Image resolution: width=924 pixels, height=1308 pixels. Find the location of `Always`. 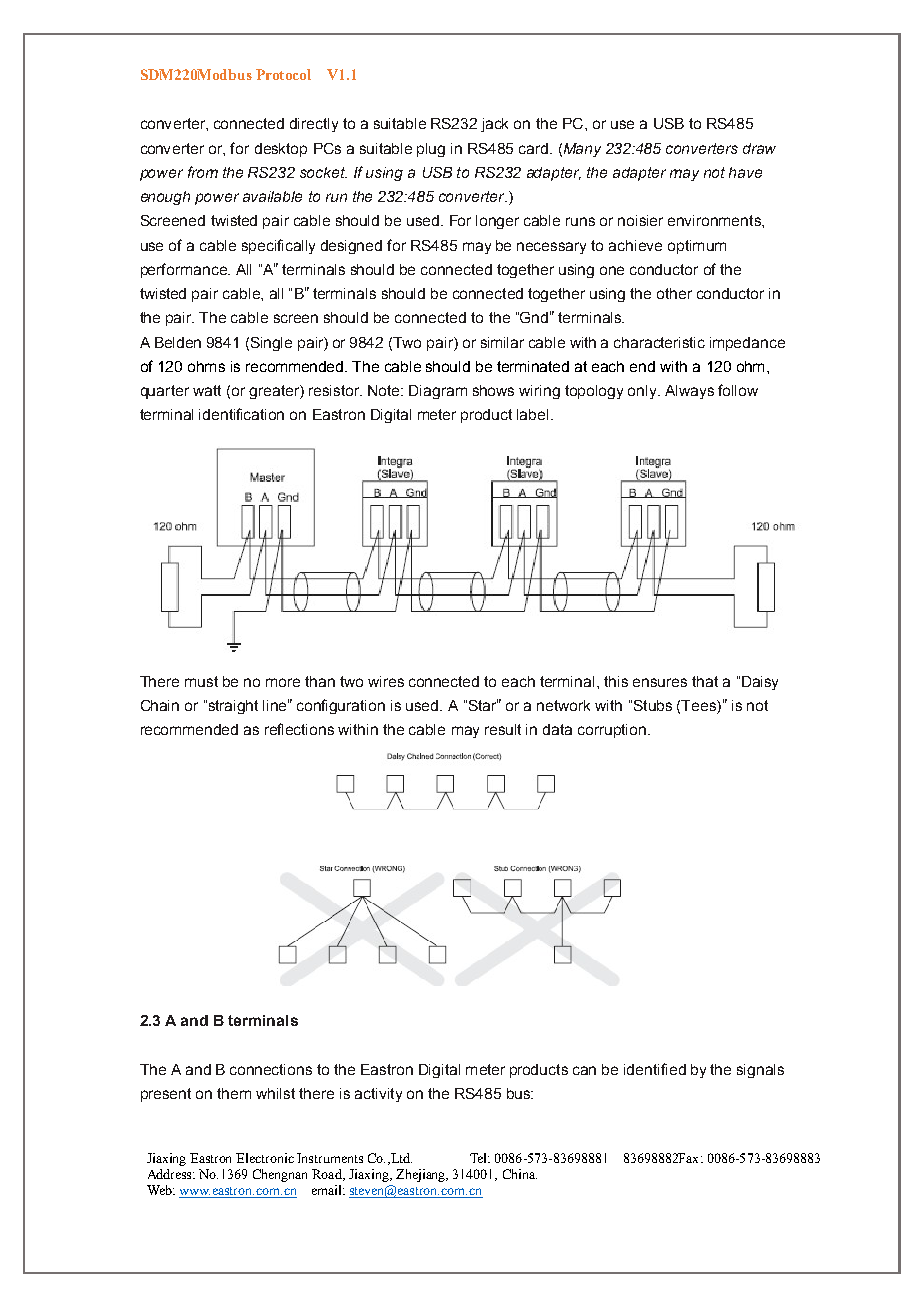

Always is located at coordinates (689, 392).
